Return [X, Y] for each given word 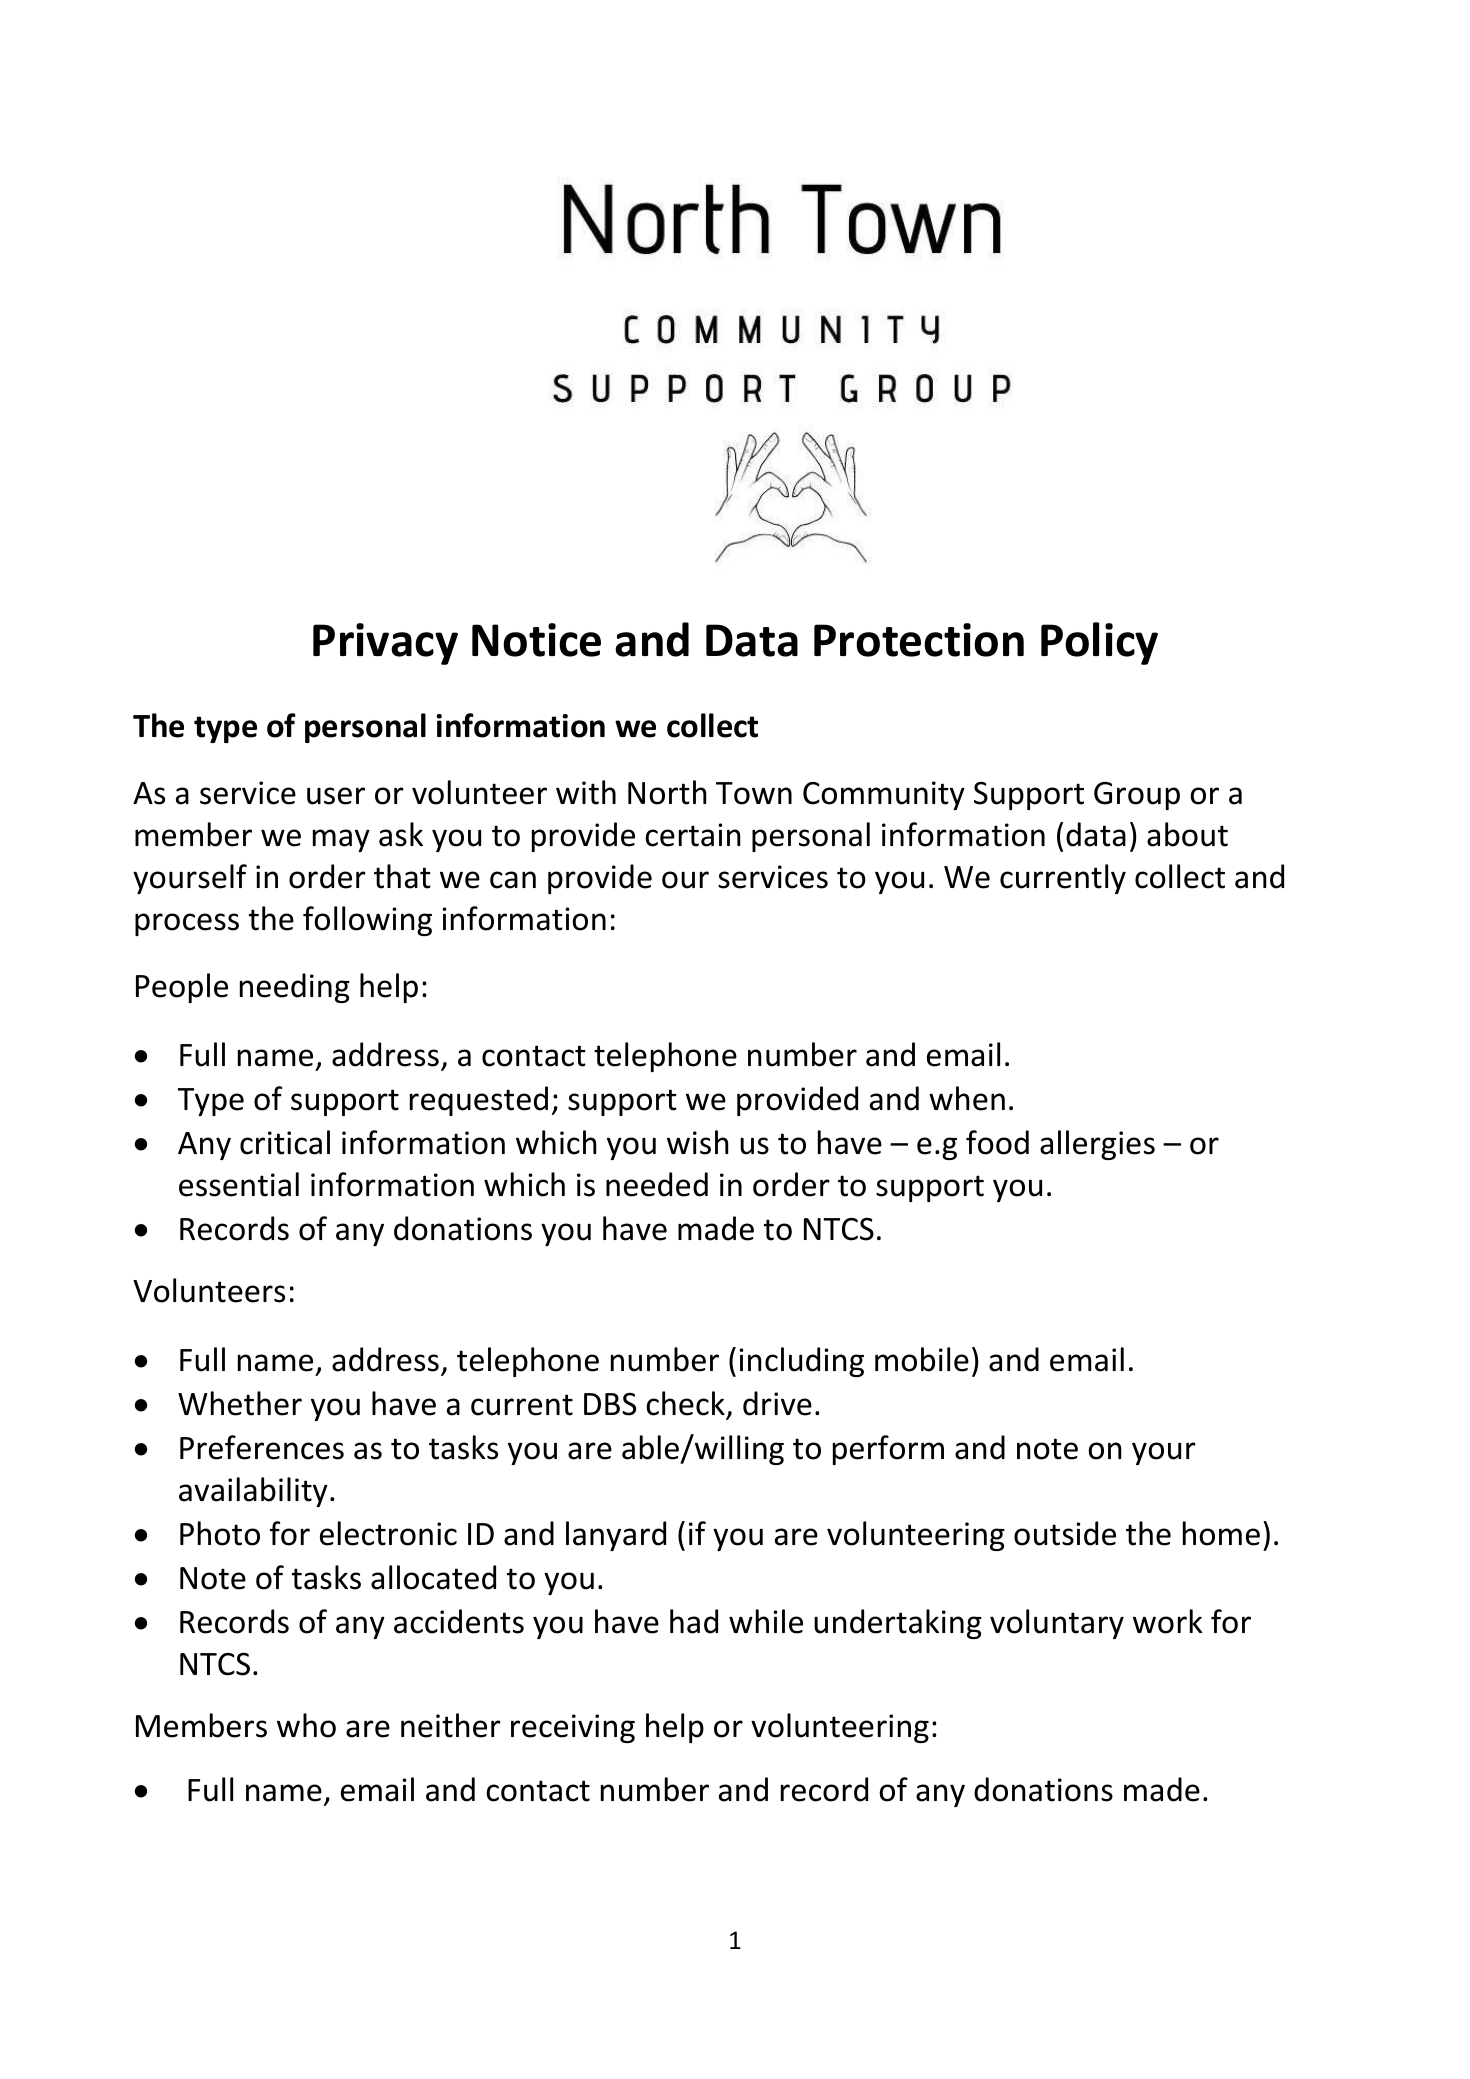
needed [657, 1184]
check [685, 1403]
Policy [1099, 643]
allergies [1097, 1145]
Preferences [262, 1447]
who [306, 1725]
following [367, 921]
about [1187, 834]
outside [1065, 1533]
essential [239, 1184]
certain [693, 835]
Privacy [385, 644]
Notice [536, 640]
